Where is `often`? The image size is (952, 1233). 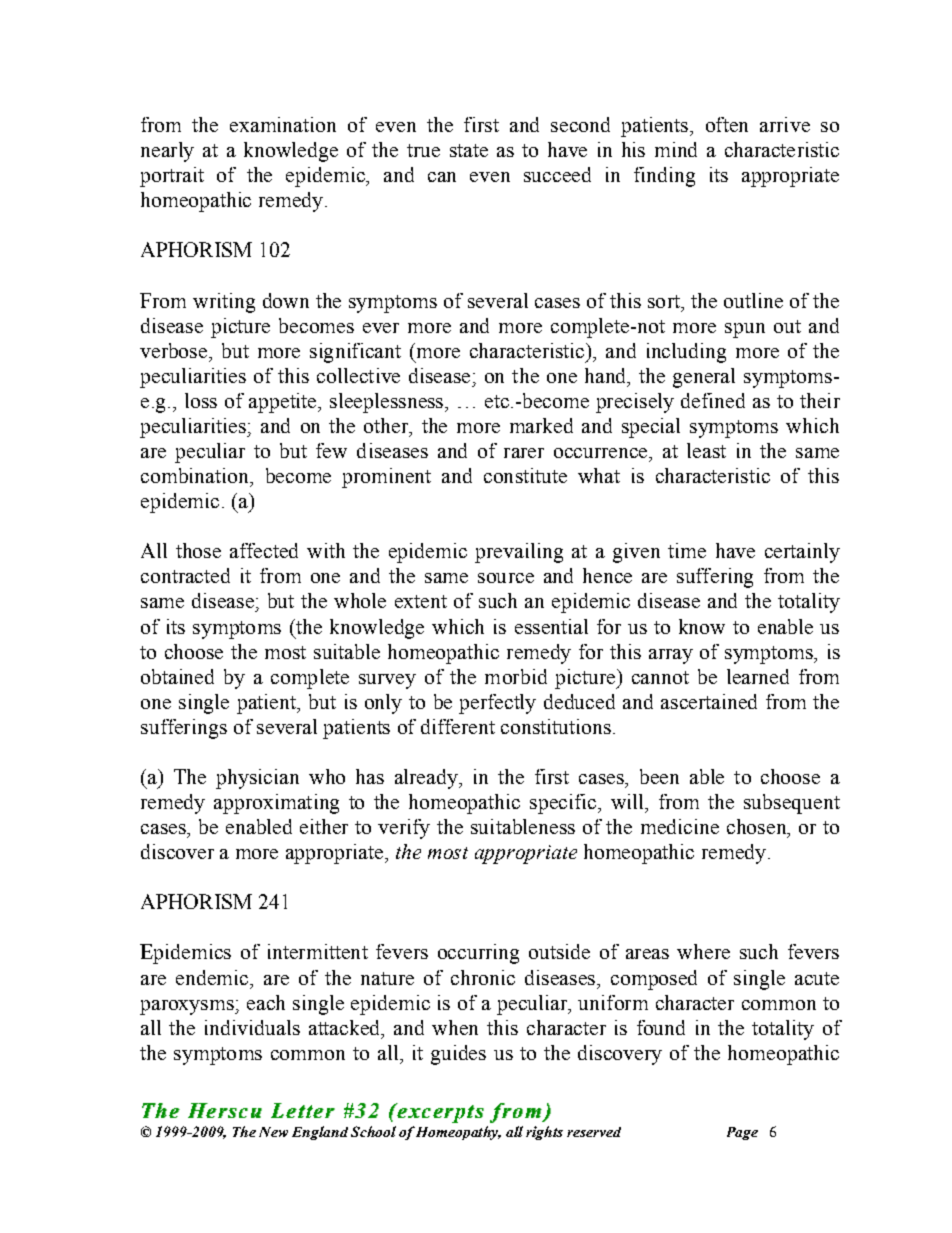
often is located at coordinates (727, 124).
